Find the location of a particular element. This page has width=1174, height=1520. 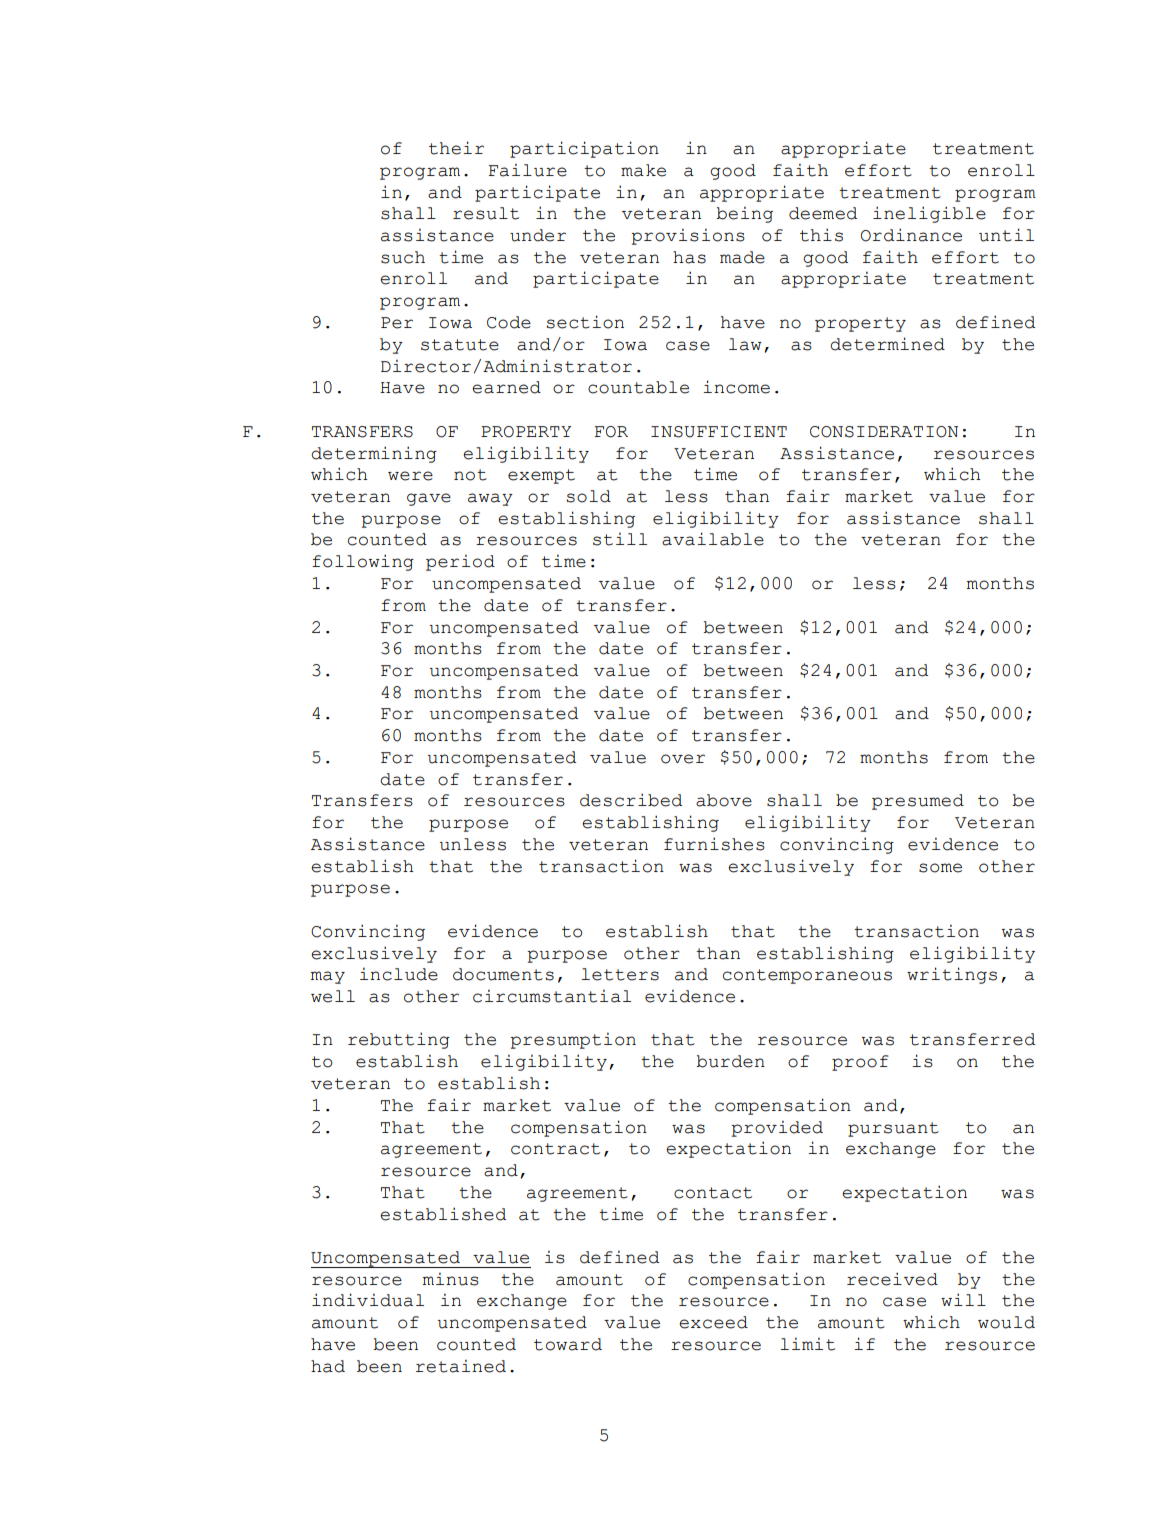

their is located at coordinates (456, 148).
